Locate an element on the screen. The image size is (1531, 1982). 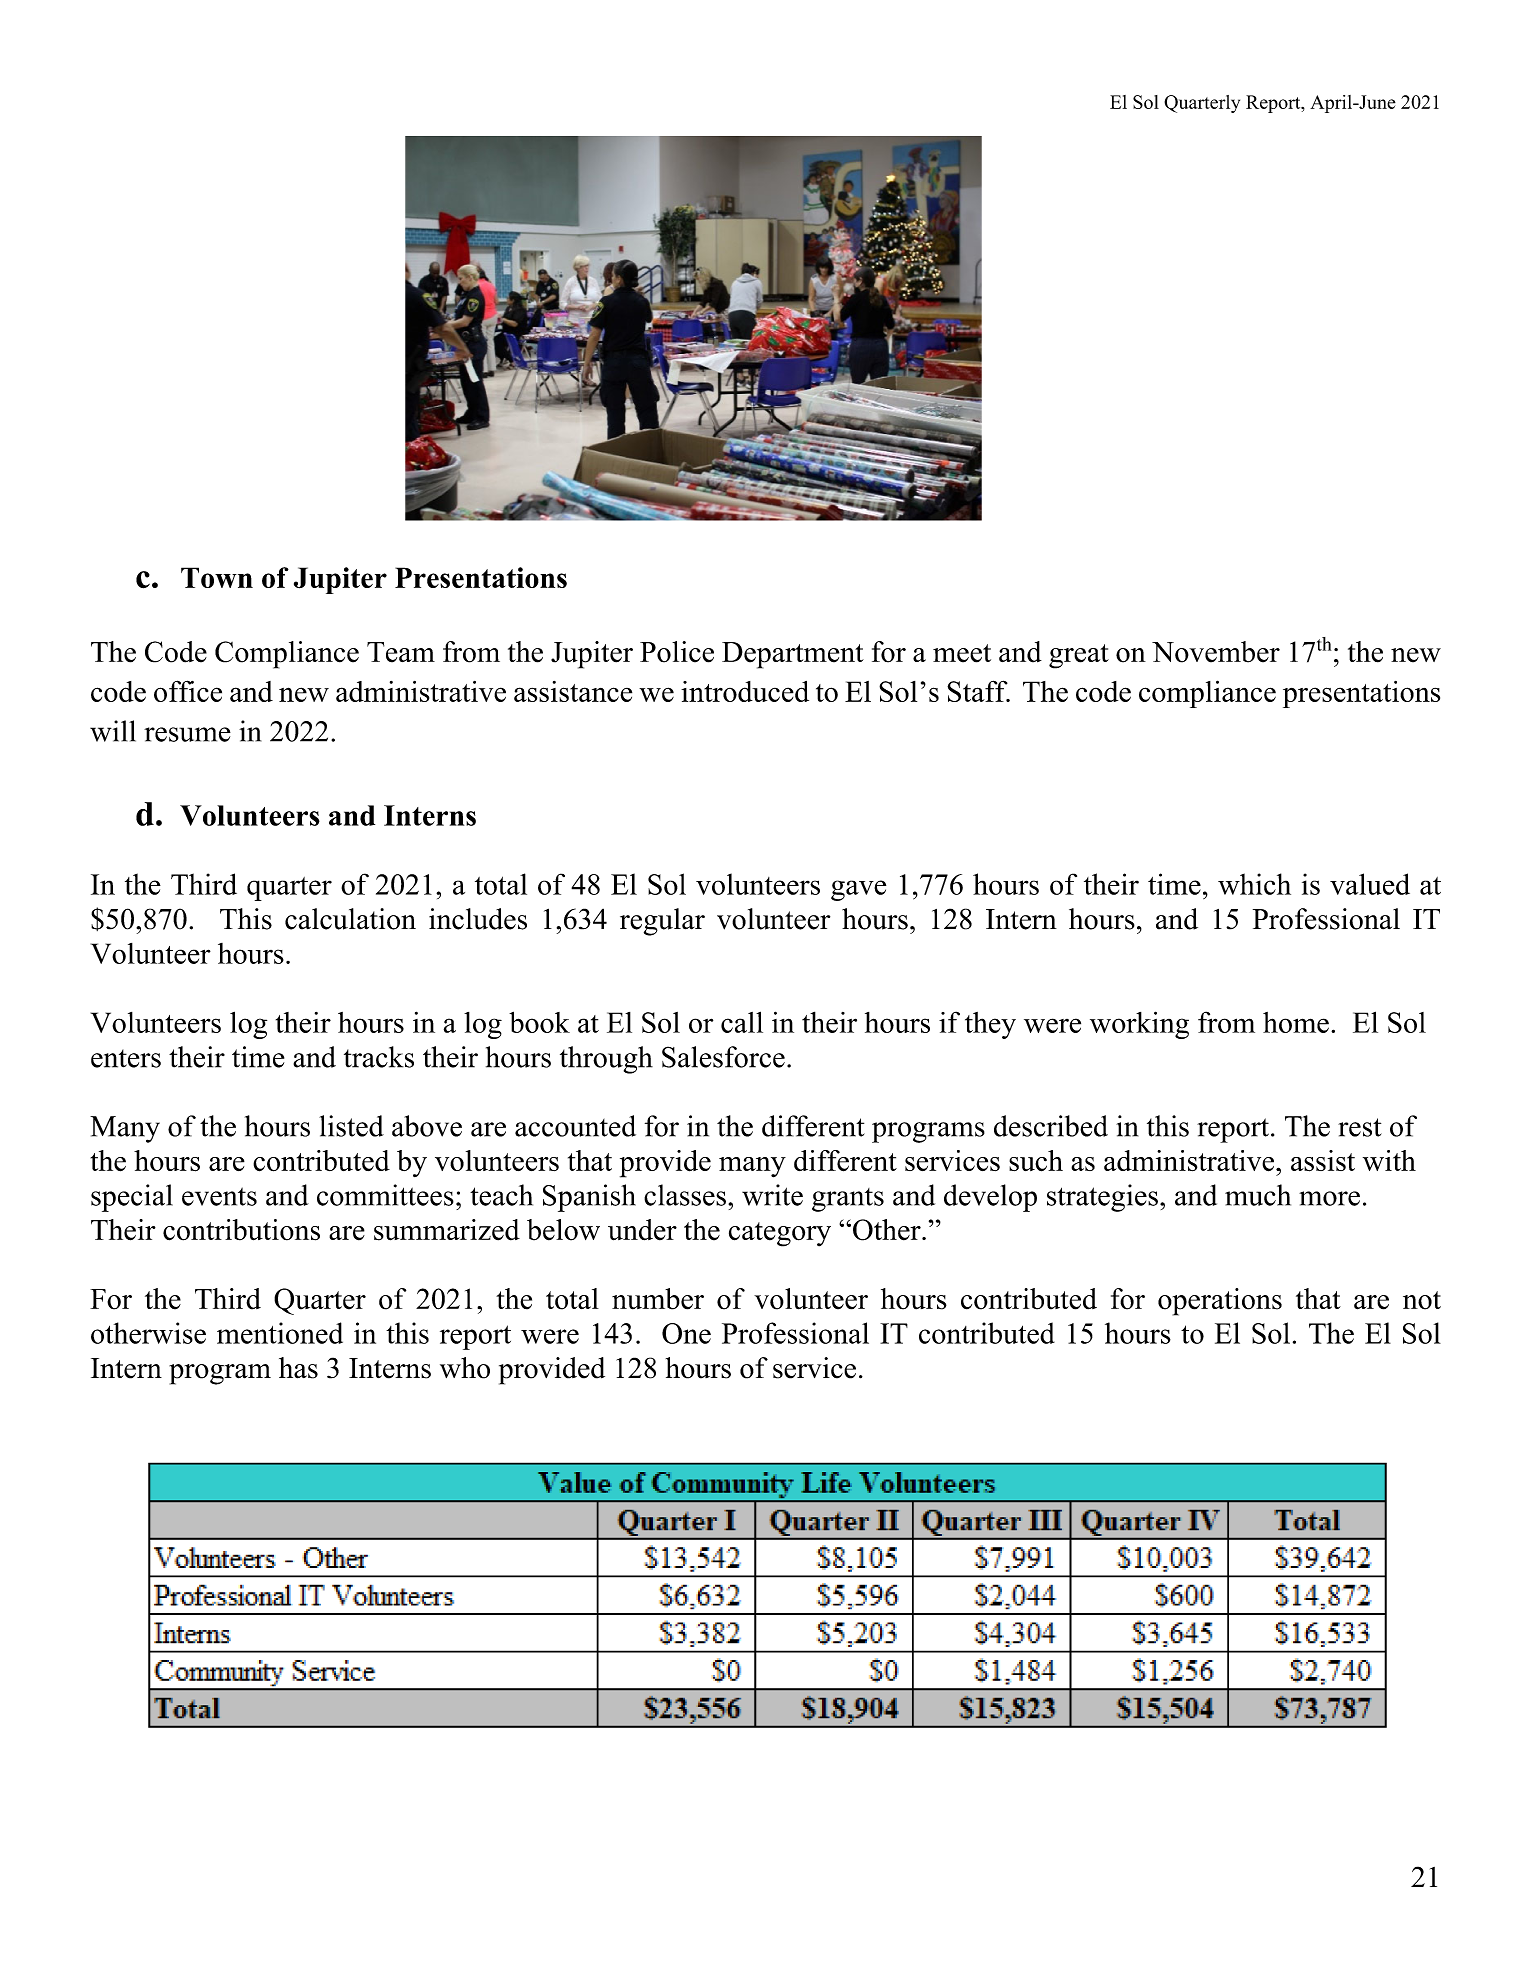
November is located at coordinates (1216, 652).
